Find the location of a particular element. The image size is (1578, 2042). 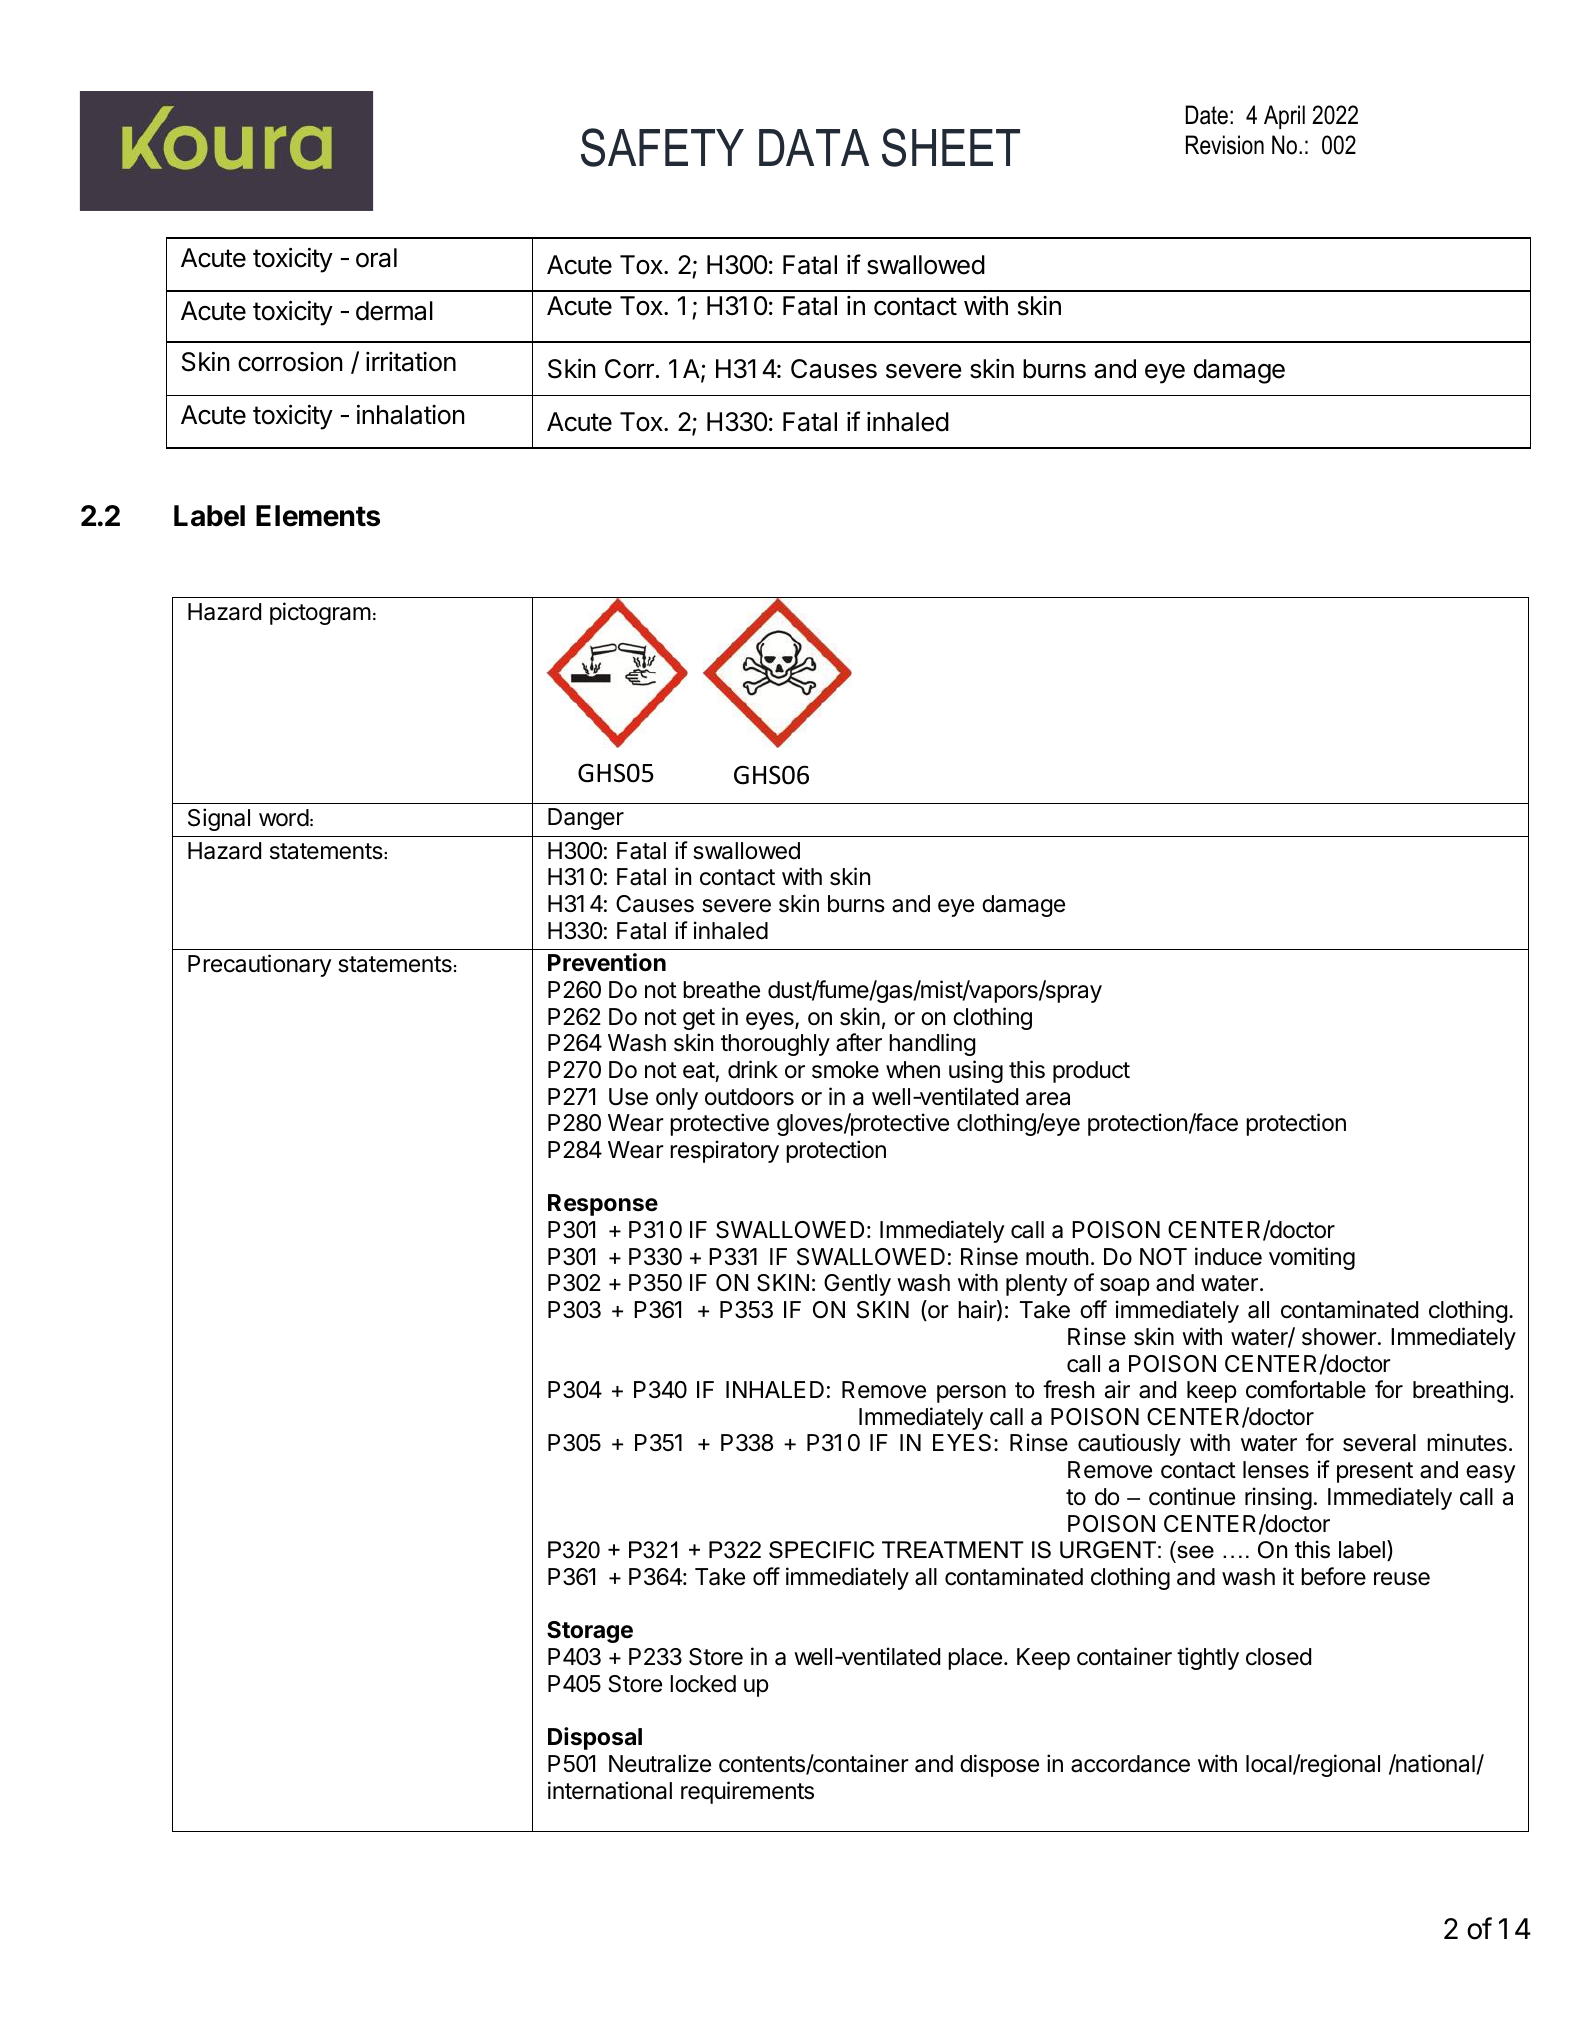

inhalation is located at coordinates (411, 415).
